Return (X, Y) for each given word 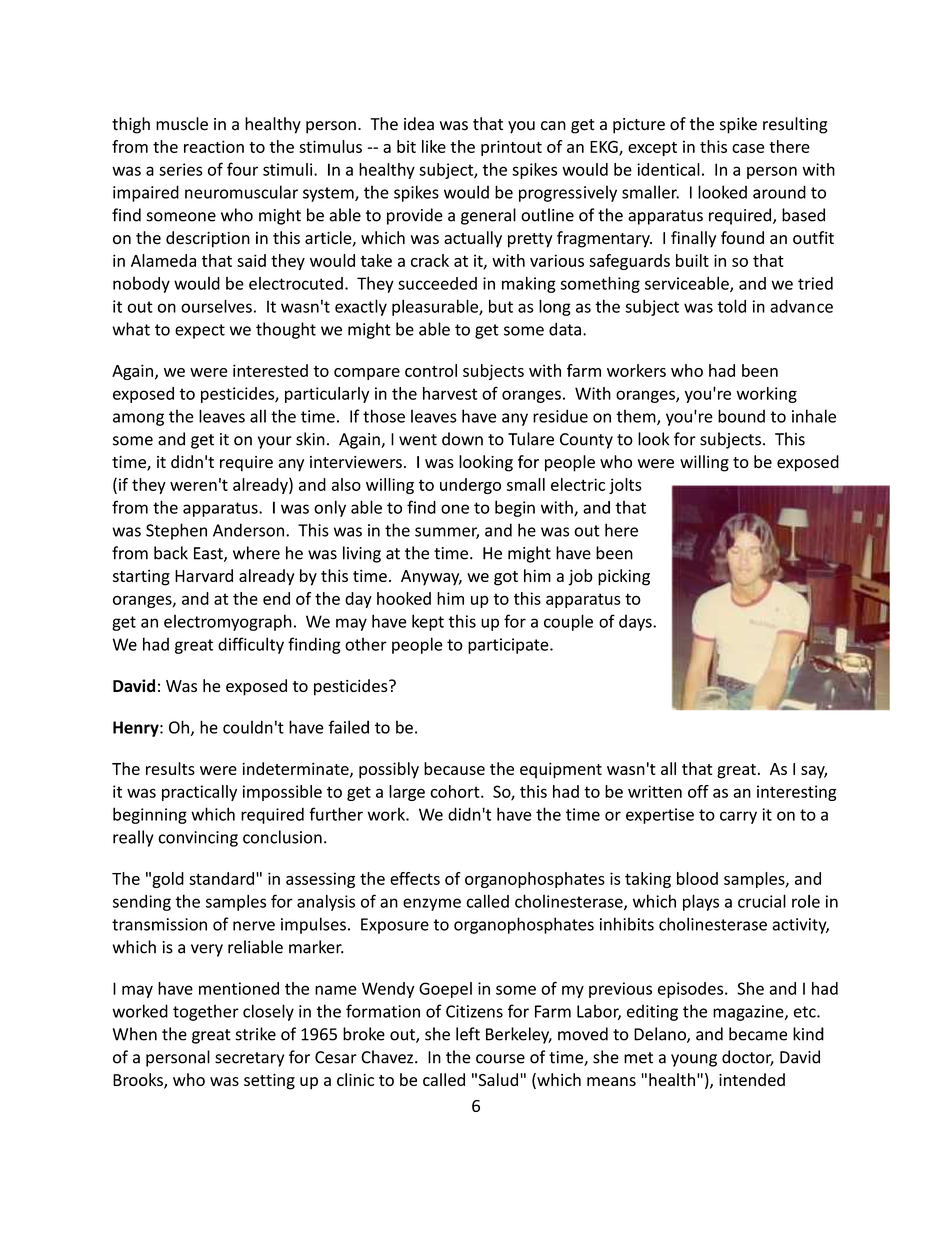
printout (511, 148)
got (506, 578)
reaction (214, 146)
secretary (249, 1059)
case (748, 148)
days (636, 623)
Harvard (204, 575)
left (468, 1034)
